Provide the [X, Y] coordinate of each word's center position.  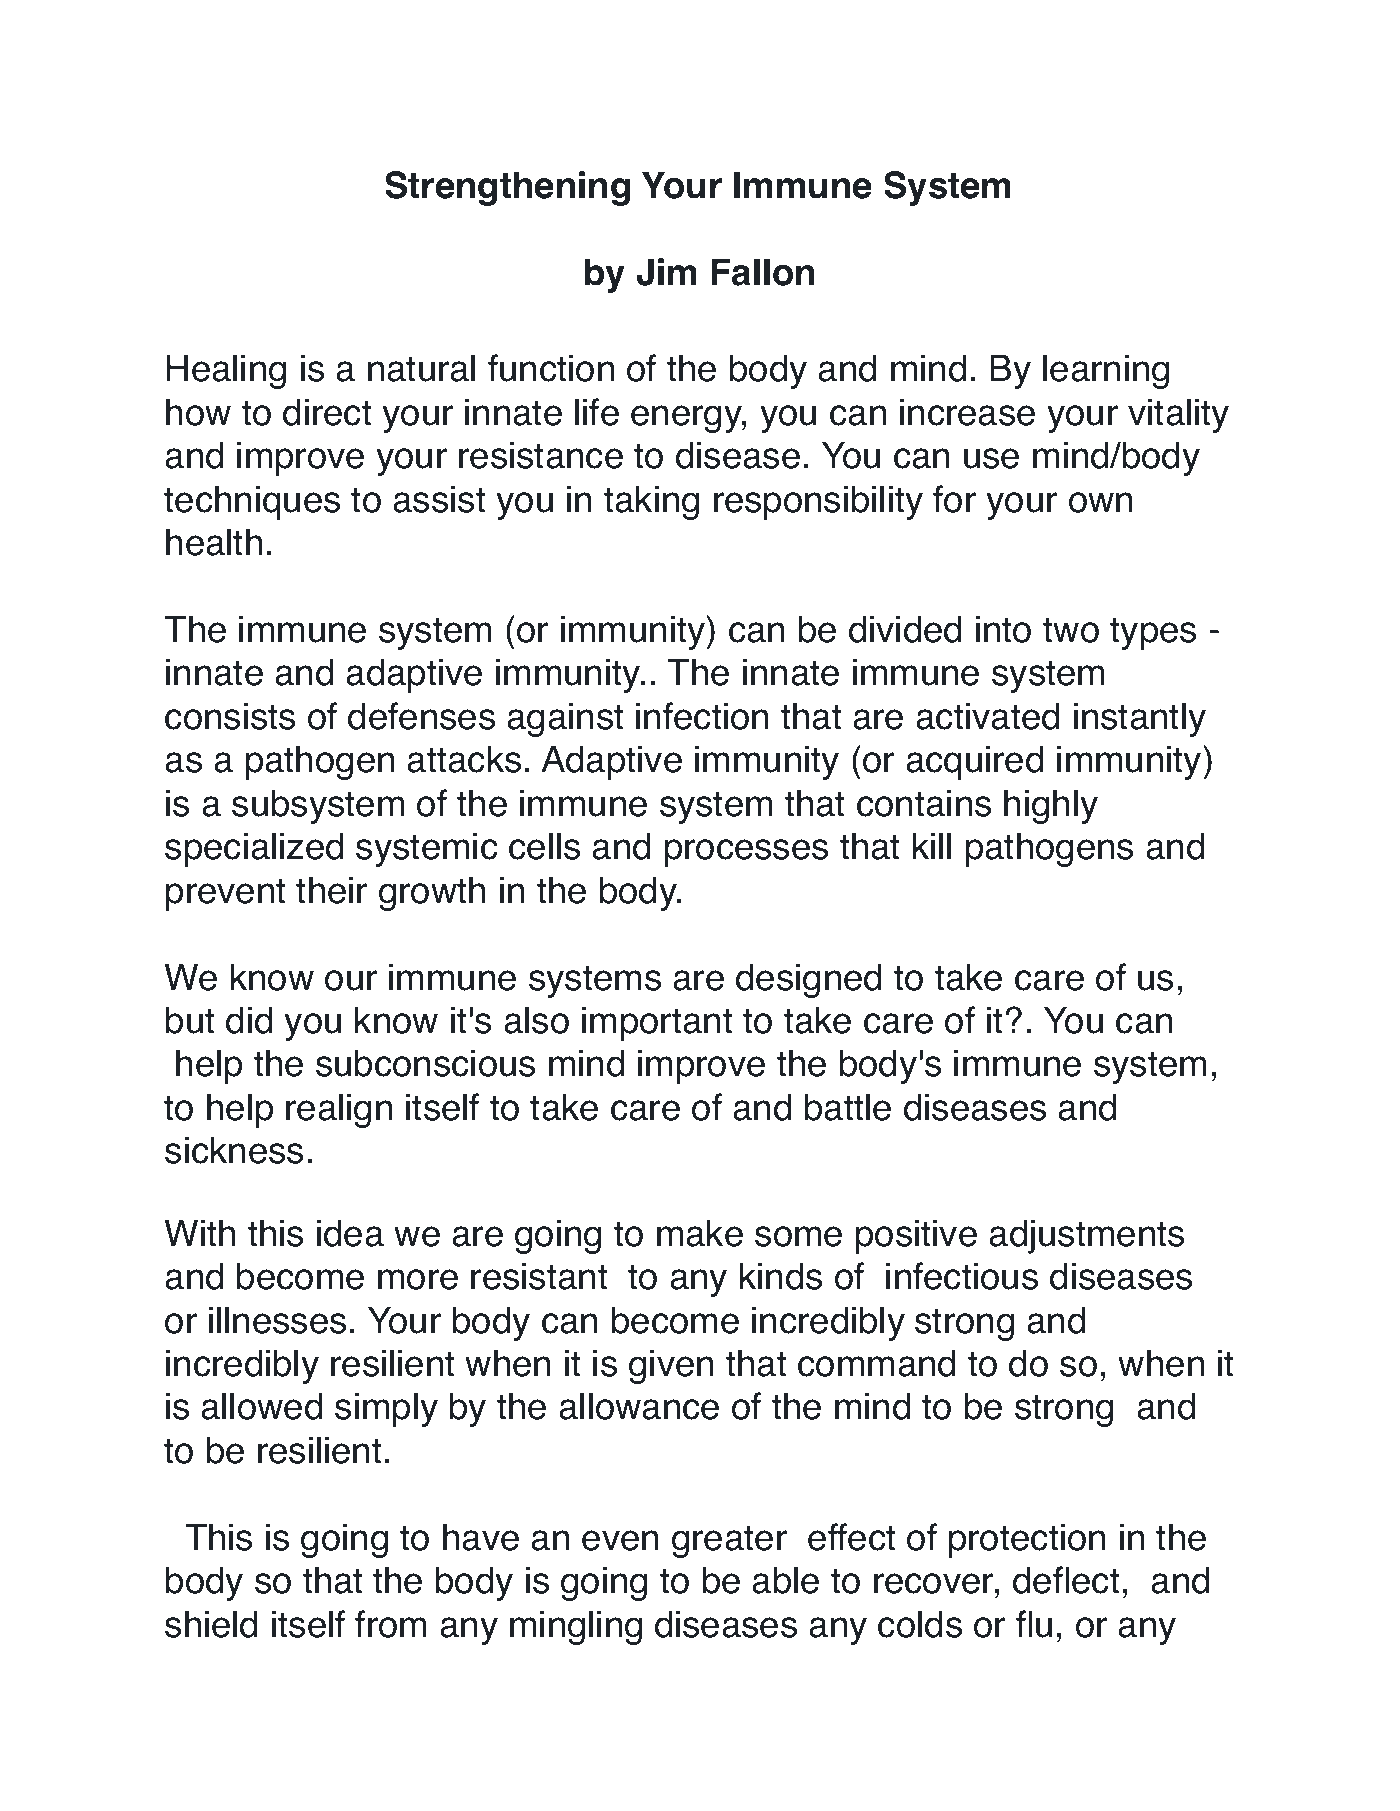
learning [1106, 371]
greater [729, 1541]
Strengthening [507, 188]
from [390, 1624]
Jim [667, 272]
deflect [1066, 1580]
